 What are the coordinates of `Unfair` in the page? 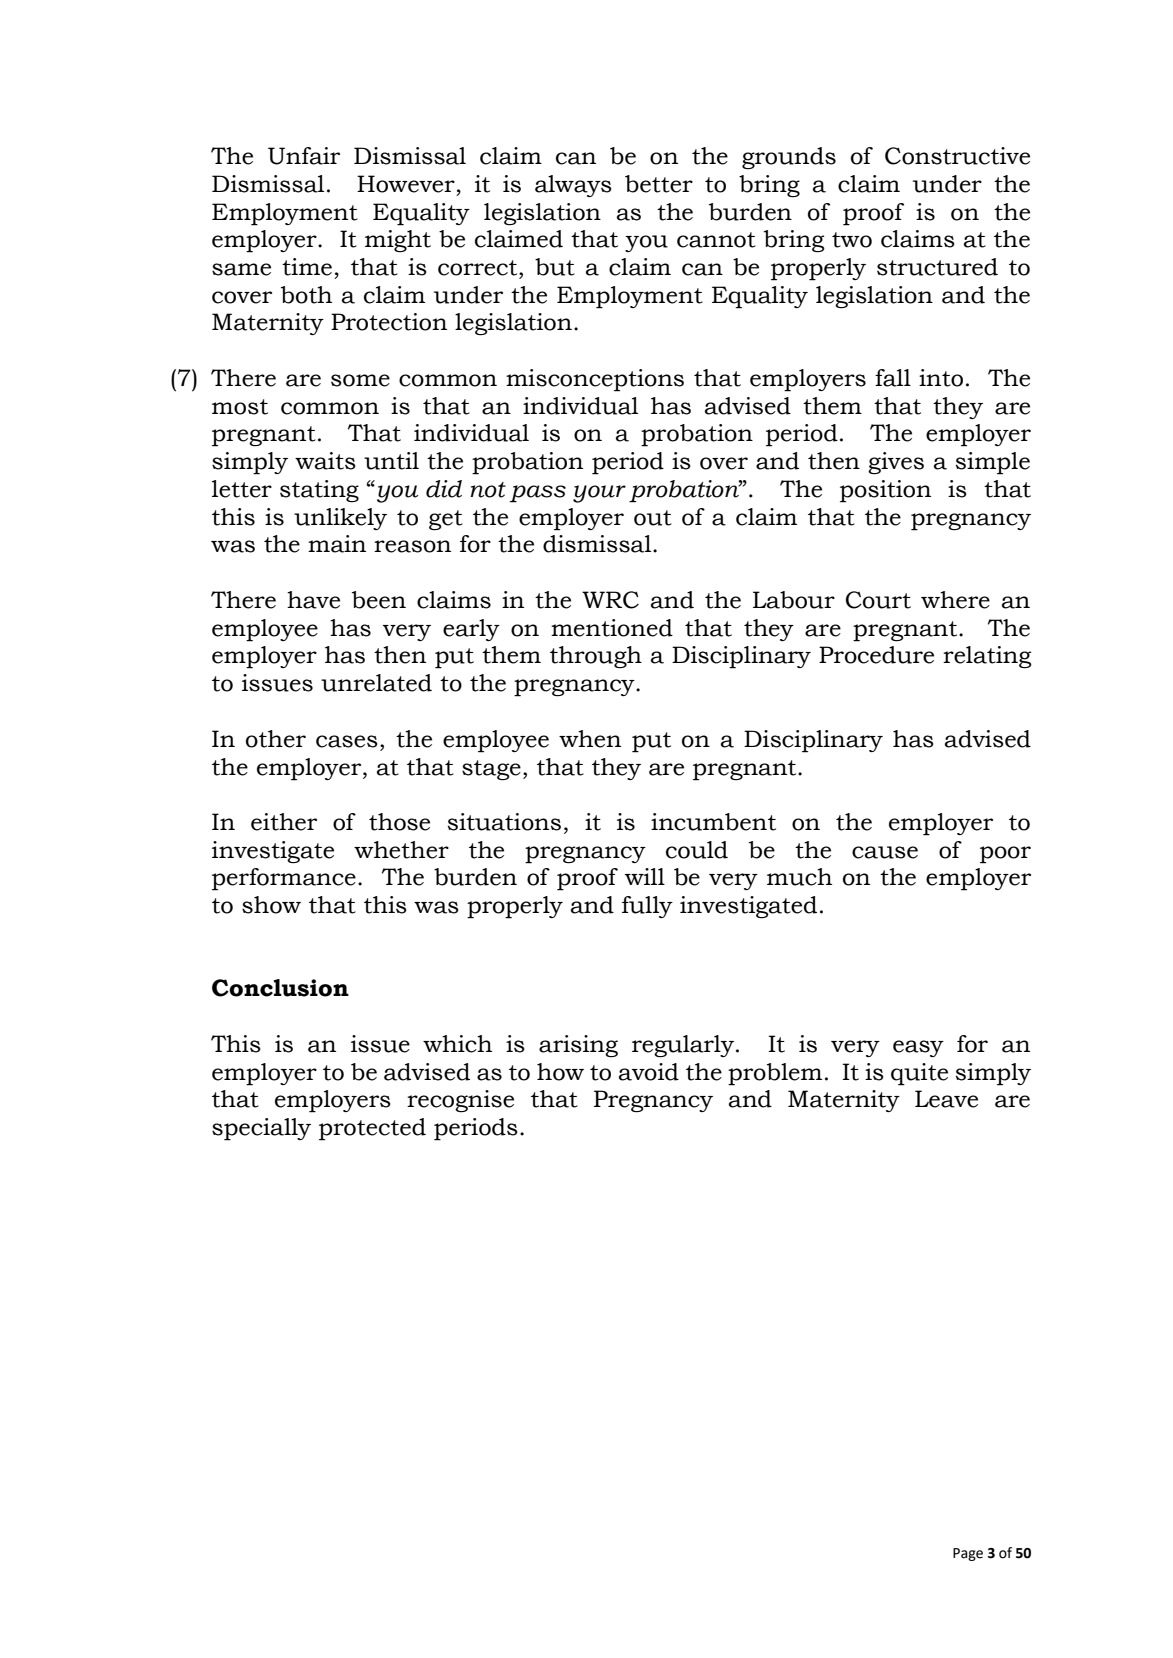 It's located at (304, 156).
